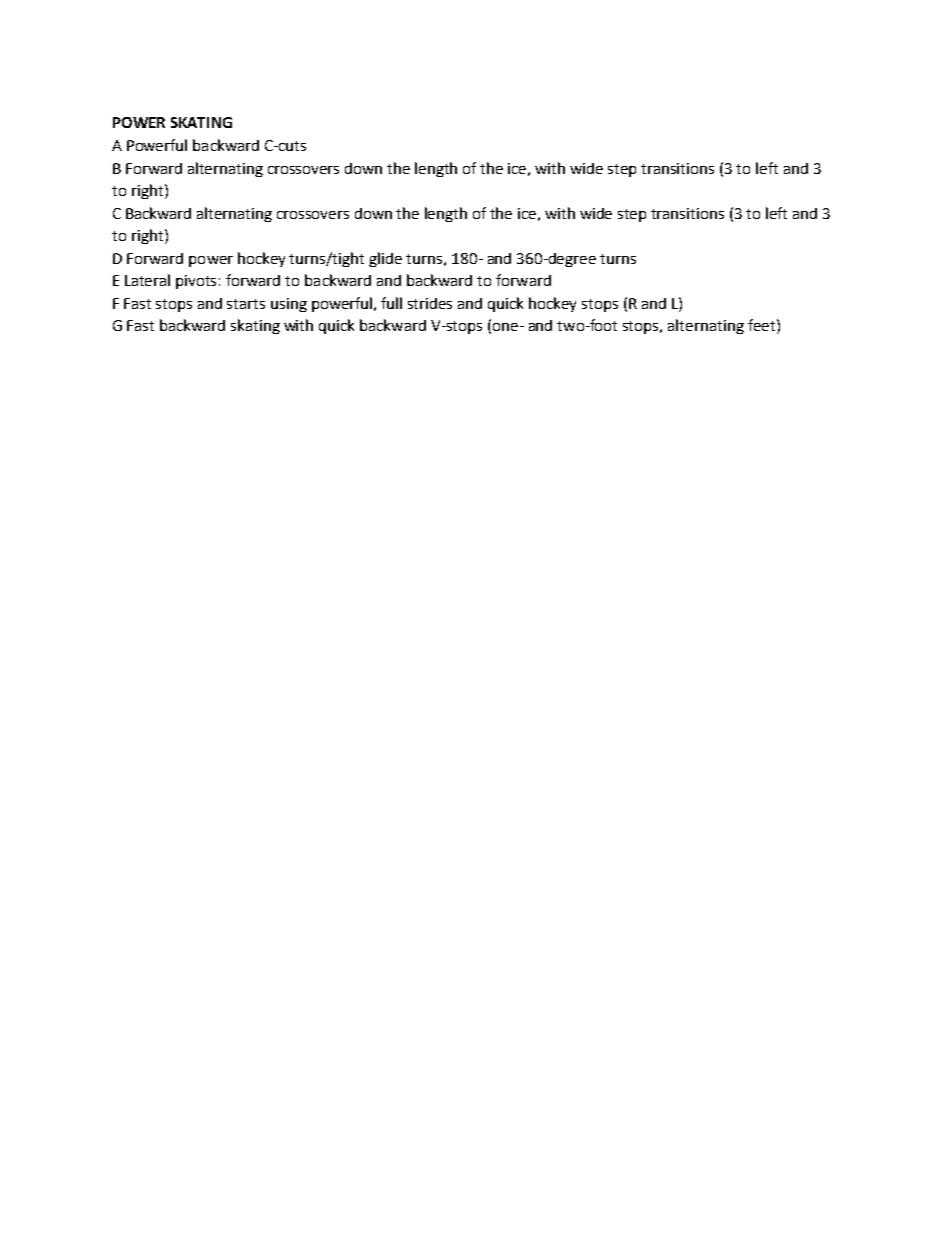 The image size is (952, 1233). Describe the element at coordinates (430, 303) in the page. I see `strides` at that location.
